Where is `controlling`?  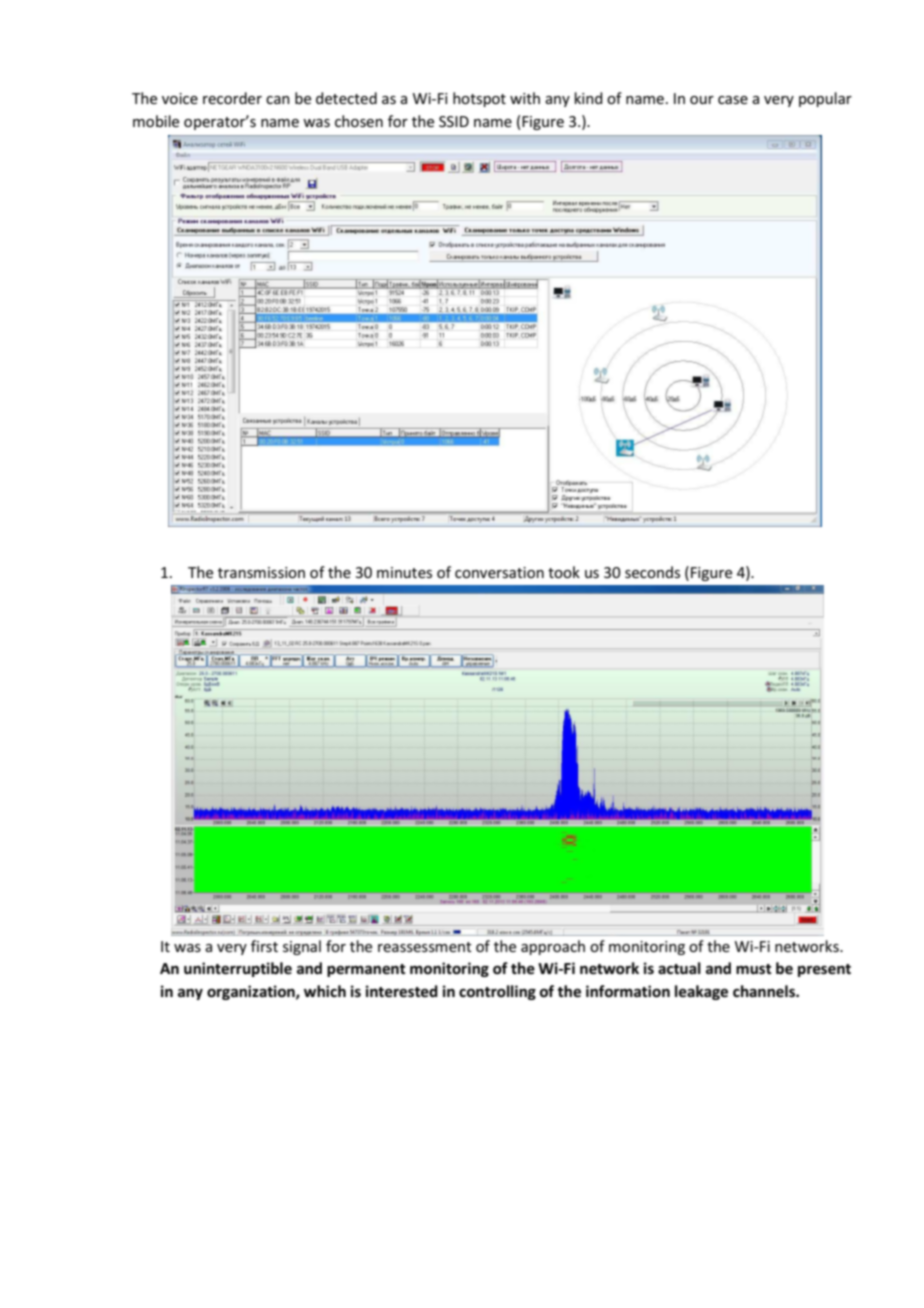
controlling is located at coordinates (497, 992).
